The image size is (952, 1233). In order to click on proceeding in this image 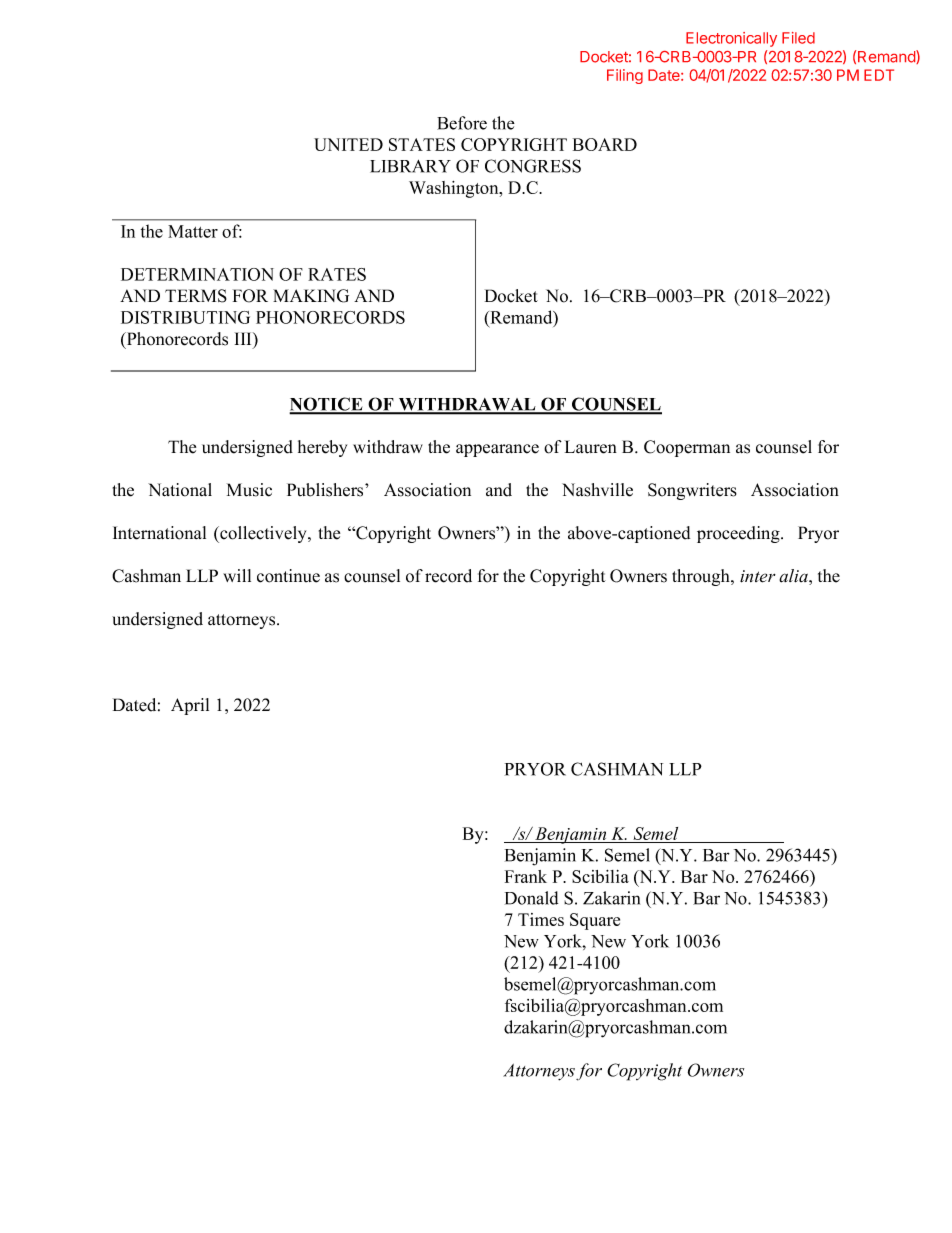, I will do `click(739, 534)`.
